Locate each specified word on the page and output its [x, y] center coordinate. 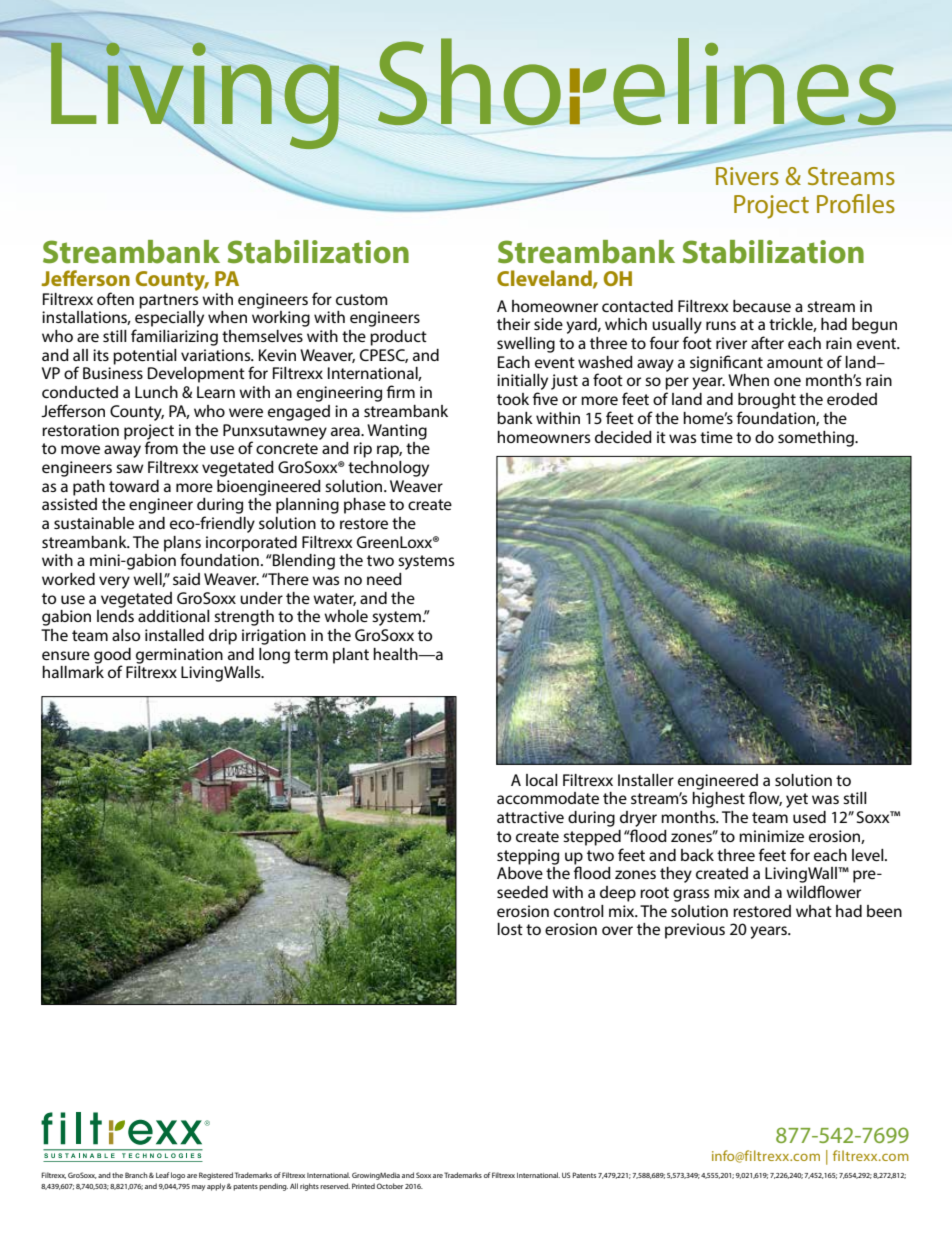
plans [182, 544]
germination [179, 656]
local [542, 780]
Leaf [162, 1175]
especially [169, 320]
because [762, 306]
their [513, 324]
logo [178, 1176]
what [814, 911]
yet [797, 800]
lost [510, 929]
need [384, 579]
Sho [469, 81]
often [115, 298]
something [817, 439]
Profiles [856, 203]
